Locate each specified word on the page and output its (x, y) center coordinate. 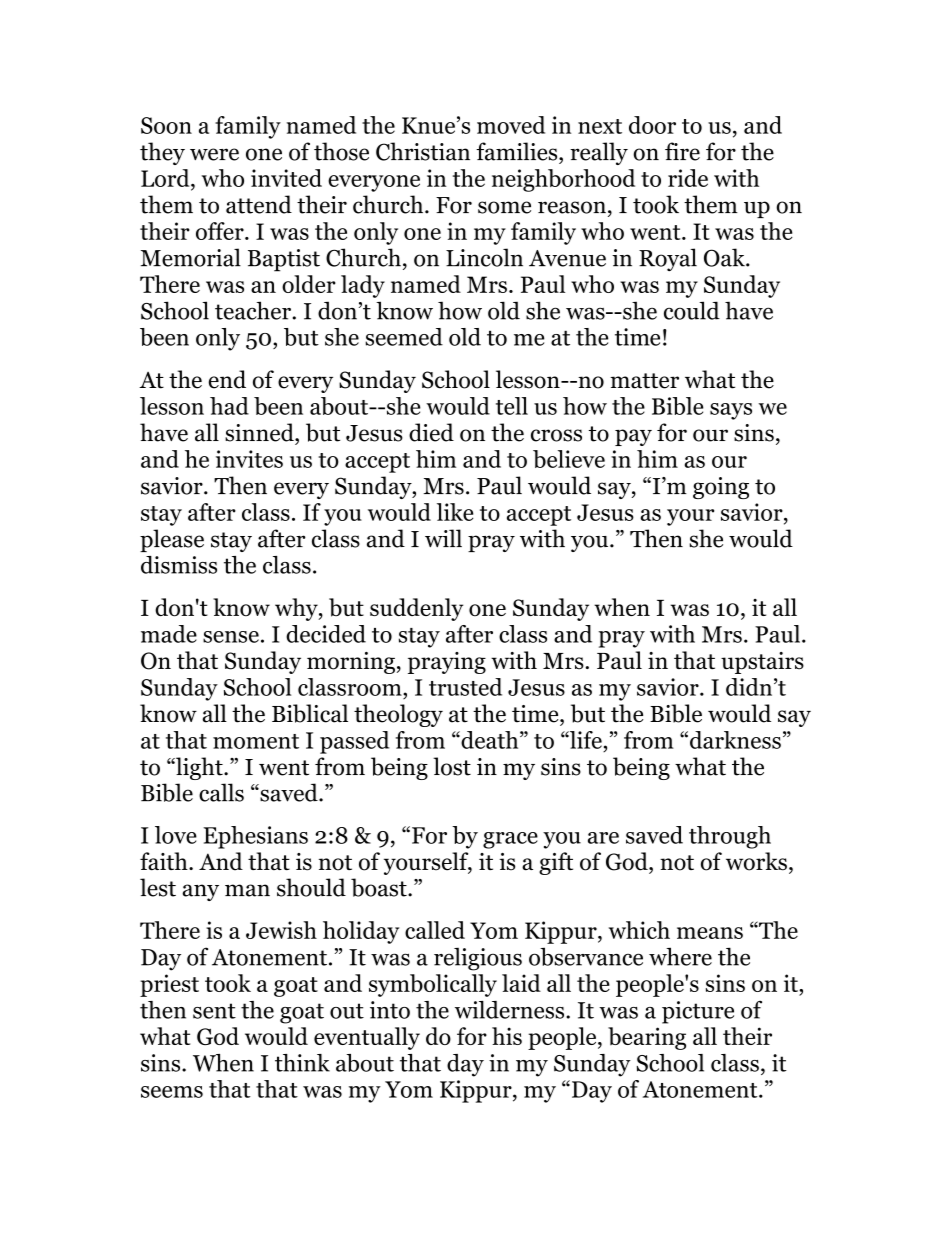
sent (214, 1011)
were (214, 154)
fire (682, 151)
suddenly (416, 609)
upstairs (762, 663)
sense (231, 637)
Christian (423, 151)
